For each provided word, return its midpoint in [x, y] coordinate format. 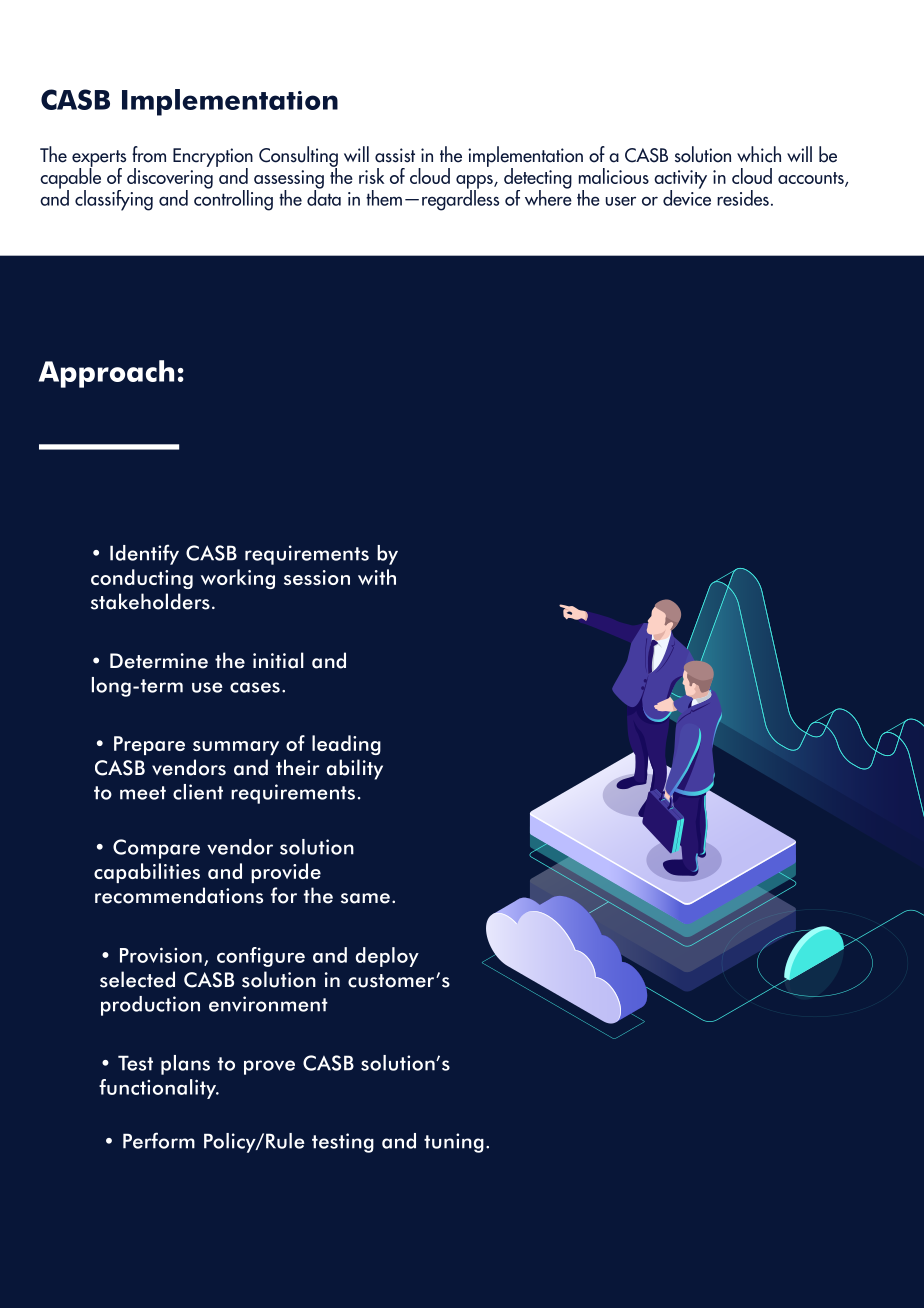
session [317, 577]
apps [475, 183]
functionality [158, 1089]
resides [743, 198]
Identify [144, 554]
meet [143, 793]
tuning [454, 1143]
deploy [387, 957]
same [365, 898]
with [377, 577]
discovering [170, 178]
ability [355, 769]
